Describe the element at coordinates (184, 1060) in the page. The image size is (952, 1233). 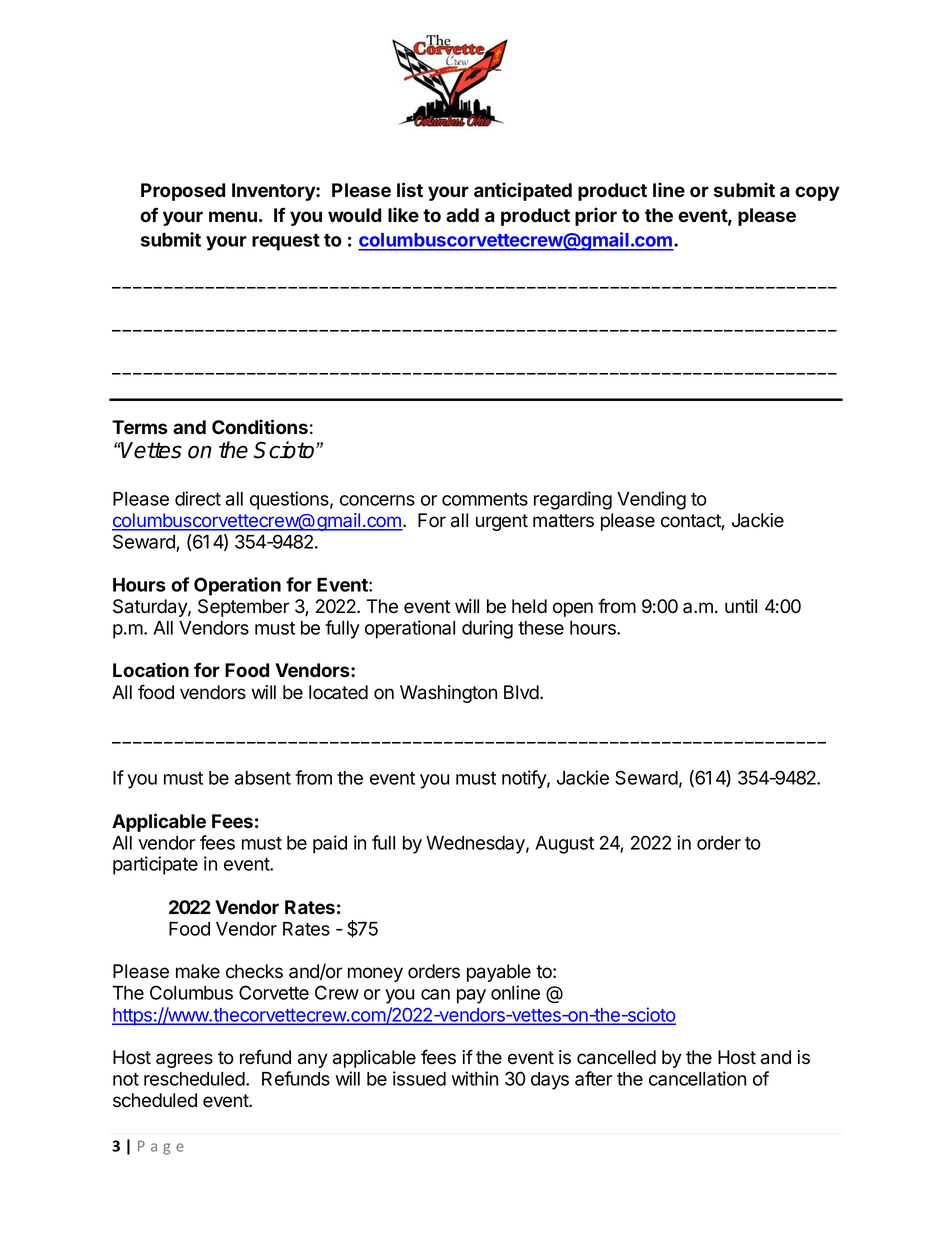
I see `agrees` at that location.
